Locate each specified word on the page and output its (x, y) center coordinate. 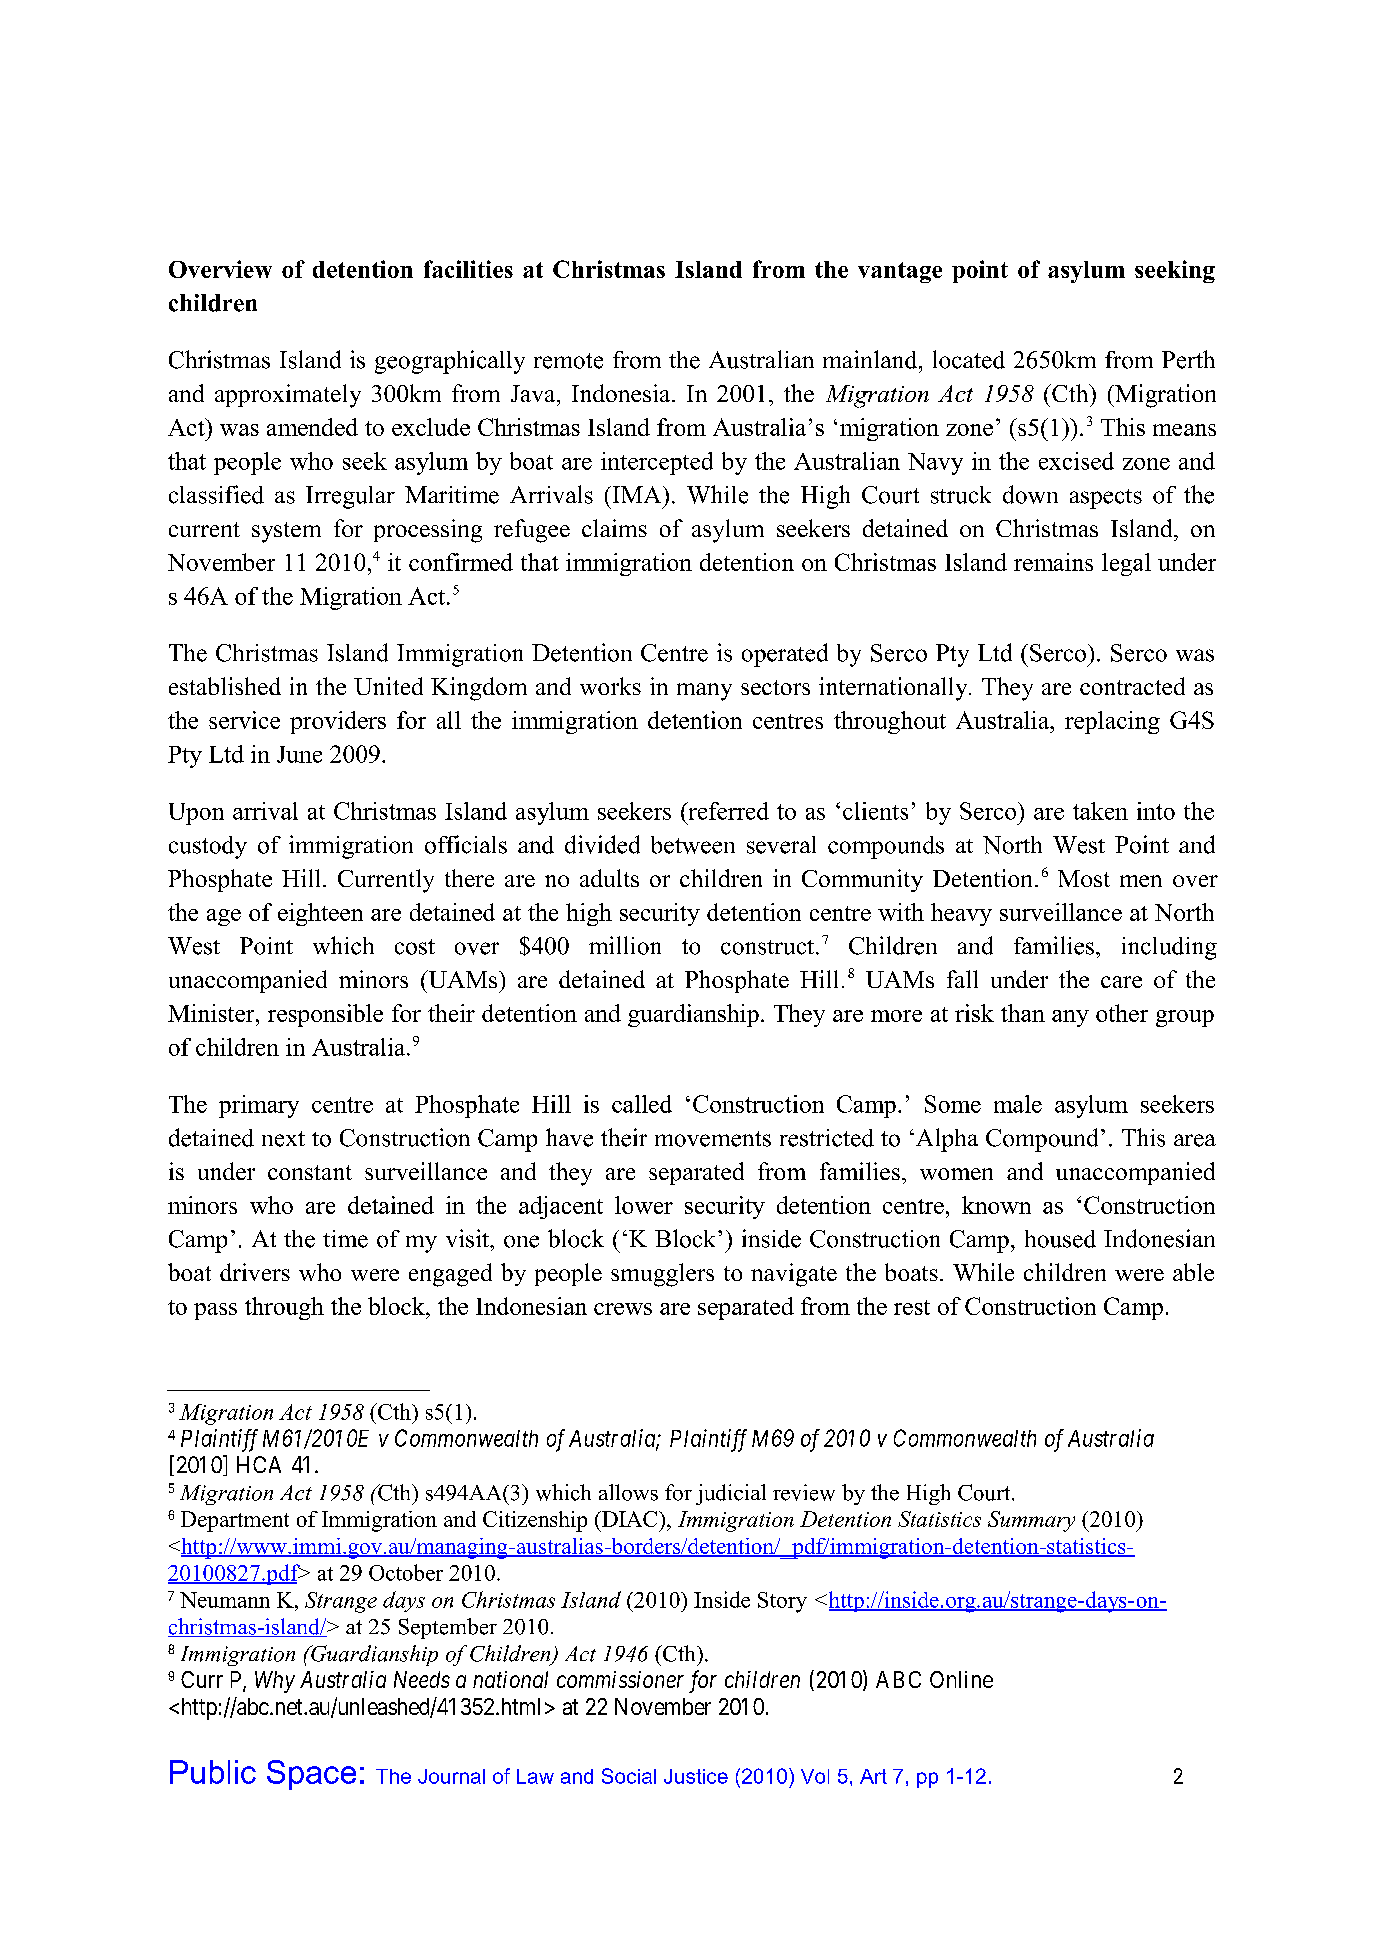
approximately (288, 396)
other (1122, 1013)
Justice (696, 1776)
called (642, 1104)
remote (568, 361)
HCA (259, 1464)
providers (338, 722)
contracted (1132, 686)
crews (623, 1309)
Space (311, 1775)
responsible (325, 1015)
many (704, 692)
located (969, 359)
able (1193, 1272)
